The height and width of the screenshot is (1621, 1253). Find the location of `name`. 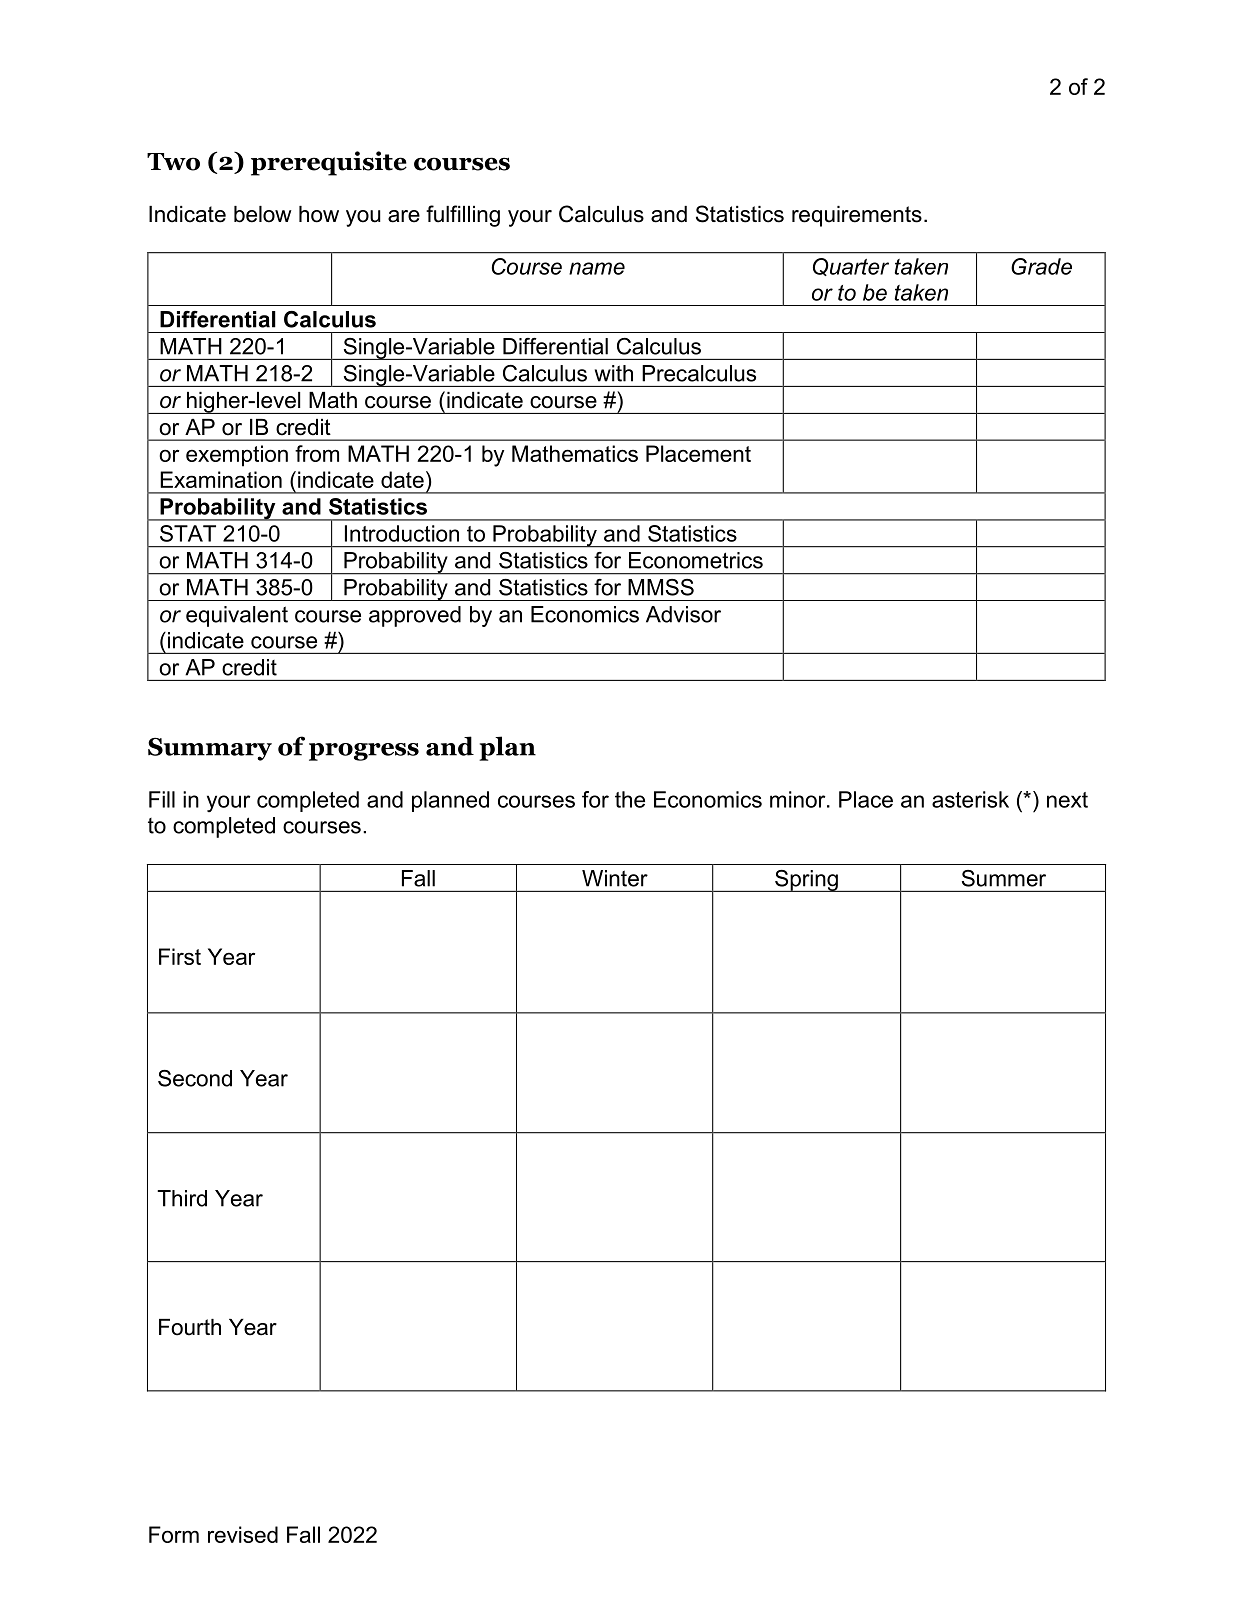

name is located at coordinates (597, 268).
